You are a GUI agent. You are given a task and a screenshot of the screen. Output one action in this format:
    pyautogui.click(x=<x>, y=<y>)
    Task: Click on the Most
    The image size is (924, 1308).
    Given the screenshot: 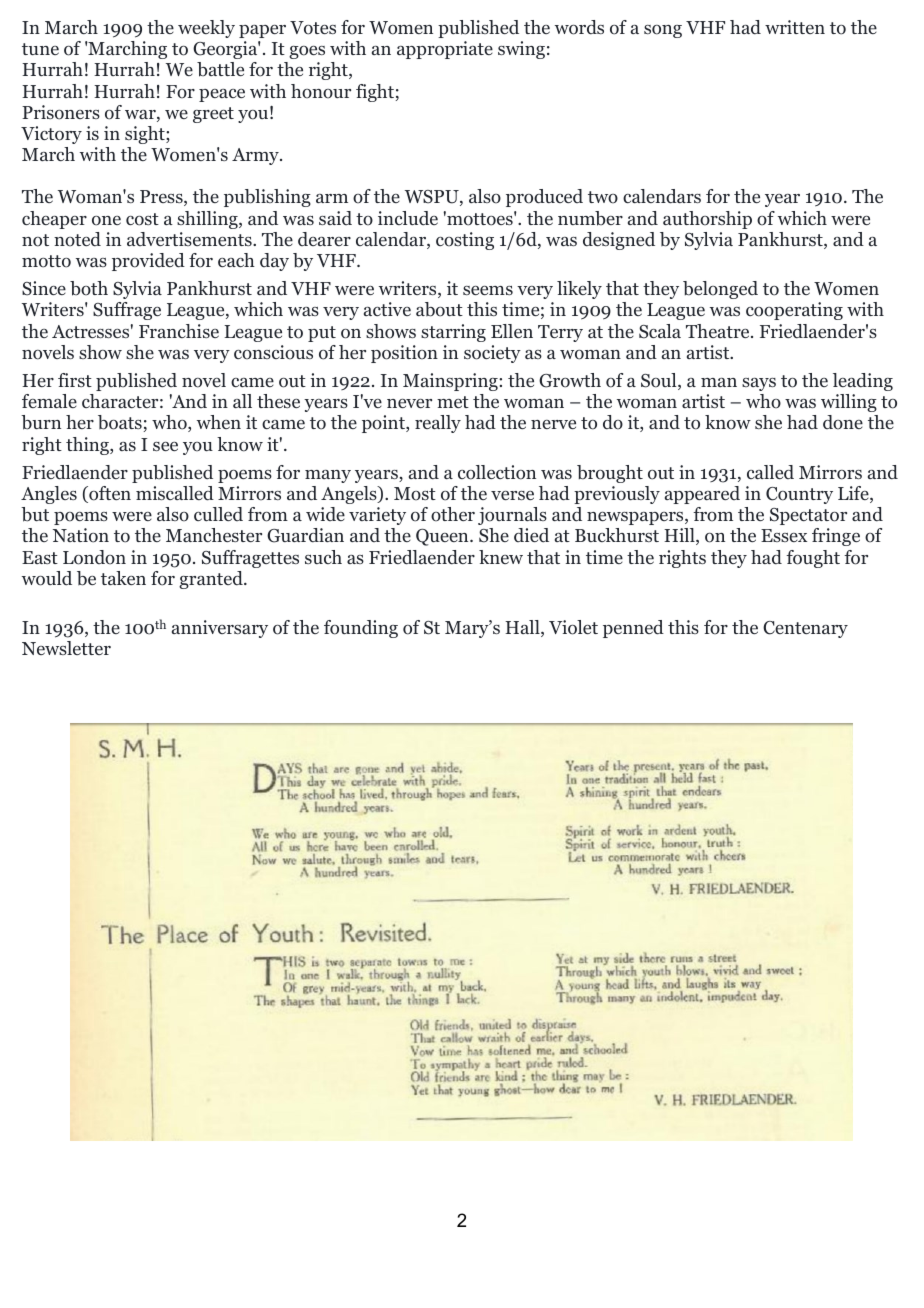 What is the action you would take?
    pyautogui.click(x=415, y=494)
